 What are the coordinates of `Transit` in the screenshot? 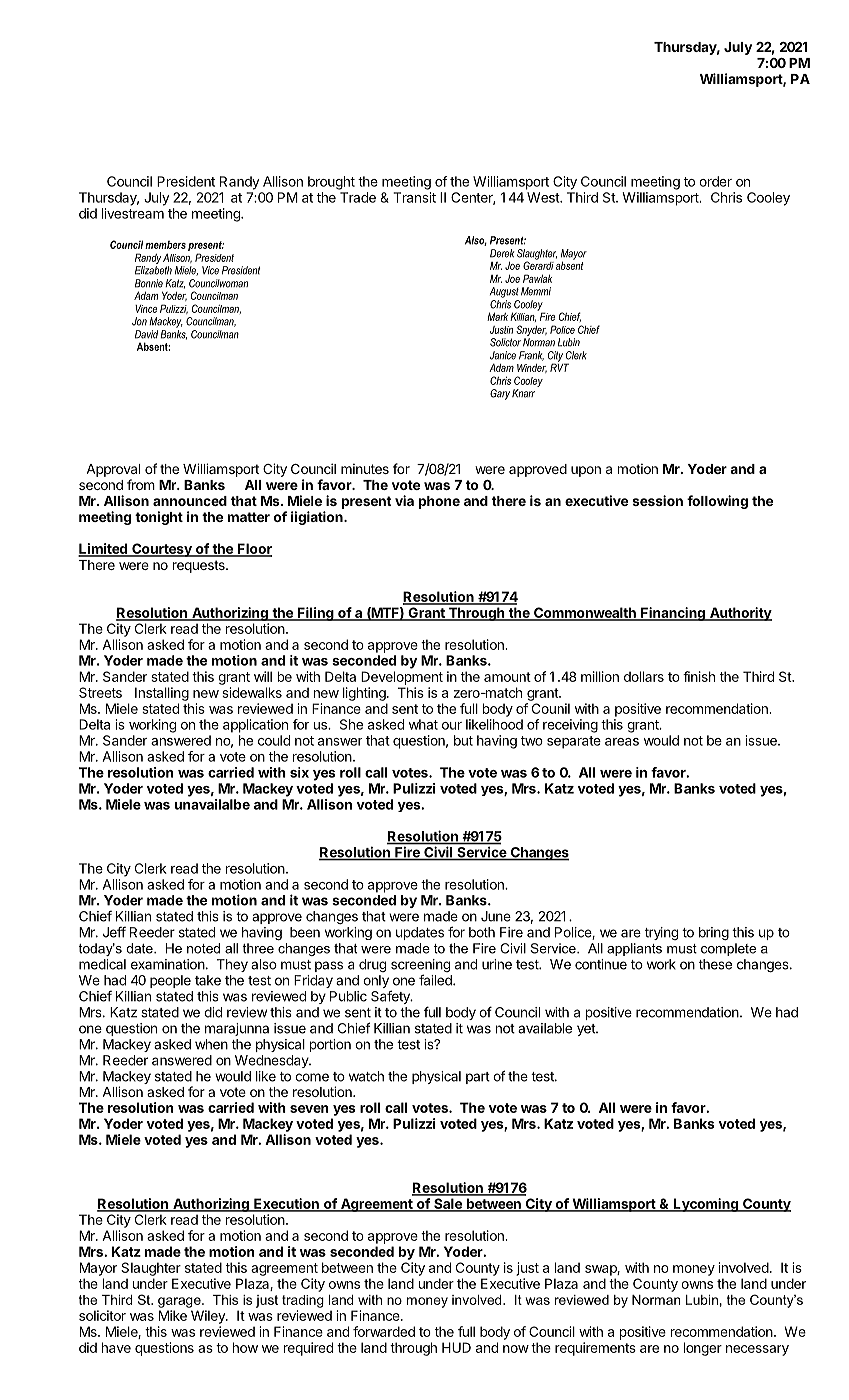 It's located at (414, 197).
